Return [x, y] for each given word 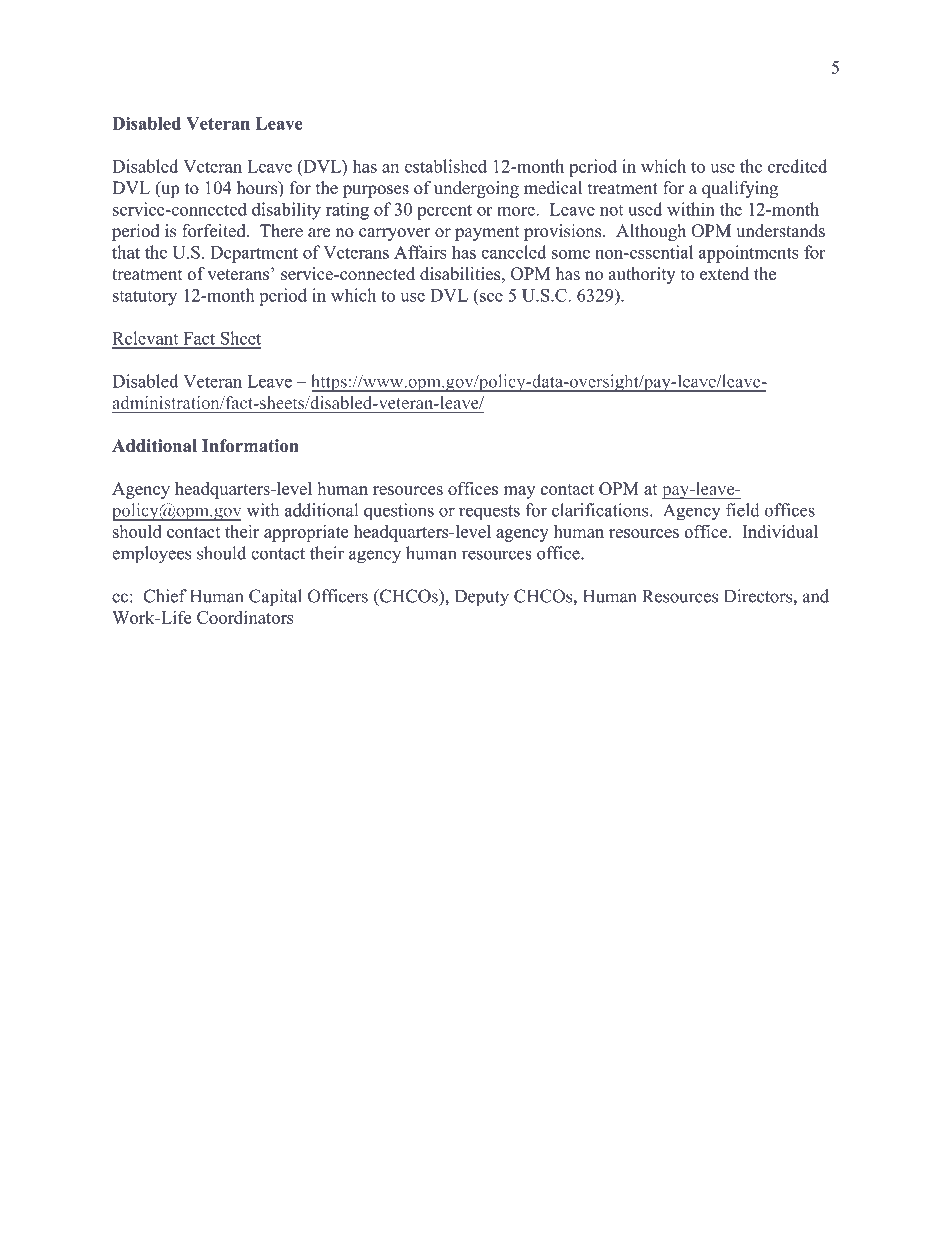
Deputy [482, 598]
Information [250, 445]
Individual [780, 531]
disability [286, 211]
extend [724, 274]
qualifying [740, 189]
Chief [165, 596]
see [491, 297]
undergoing [476, 189]
